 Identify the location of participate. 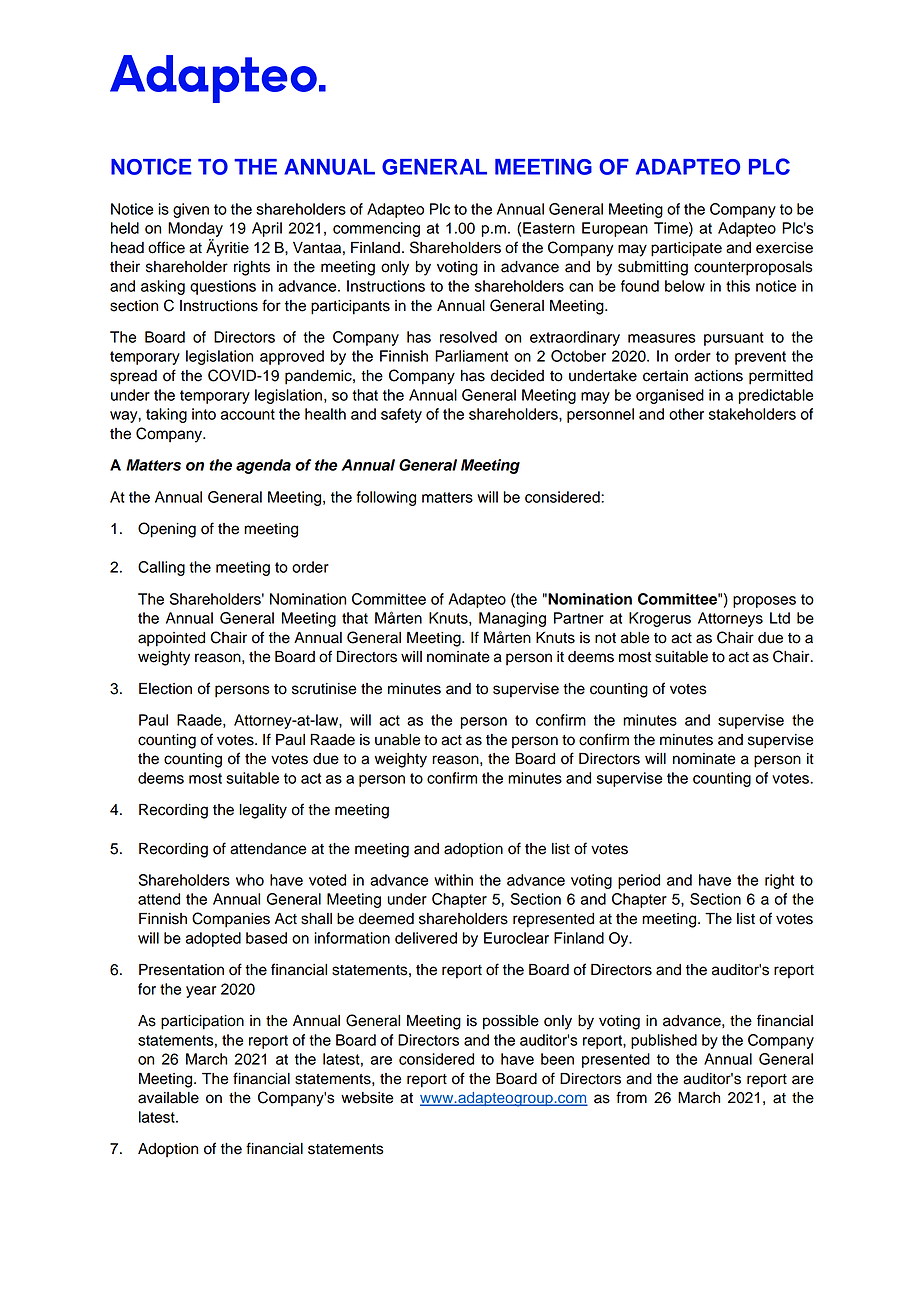
(686, 249).
